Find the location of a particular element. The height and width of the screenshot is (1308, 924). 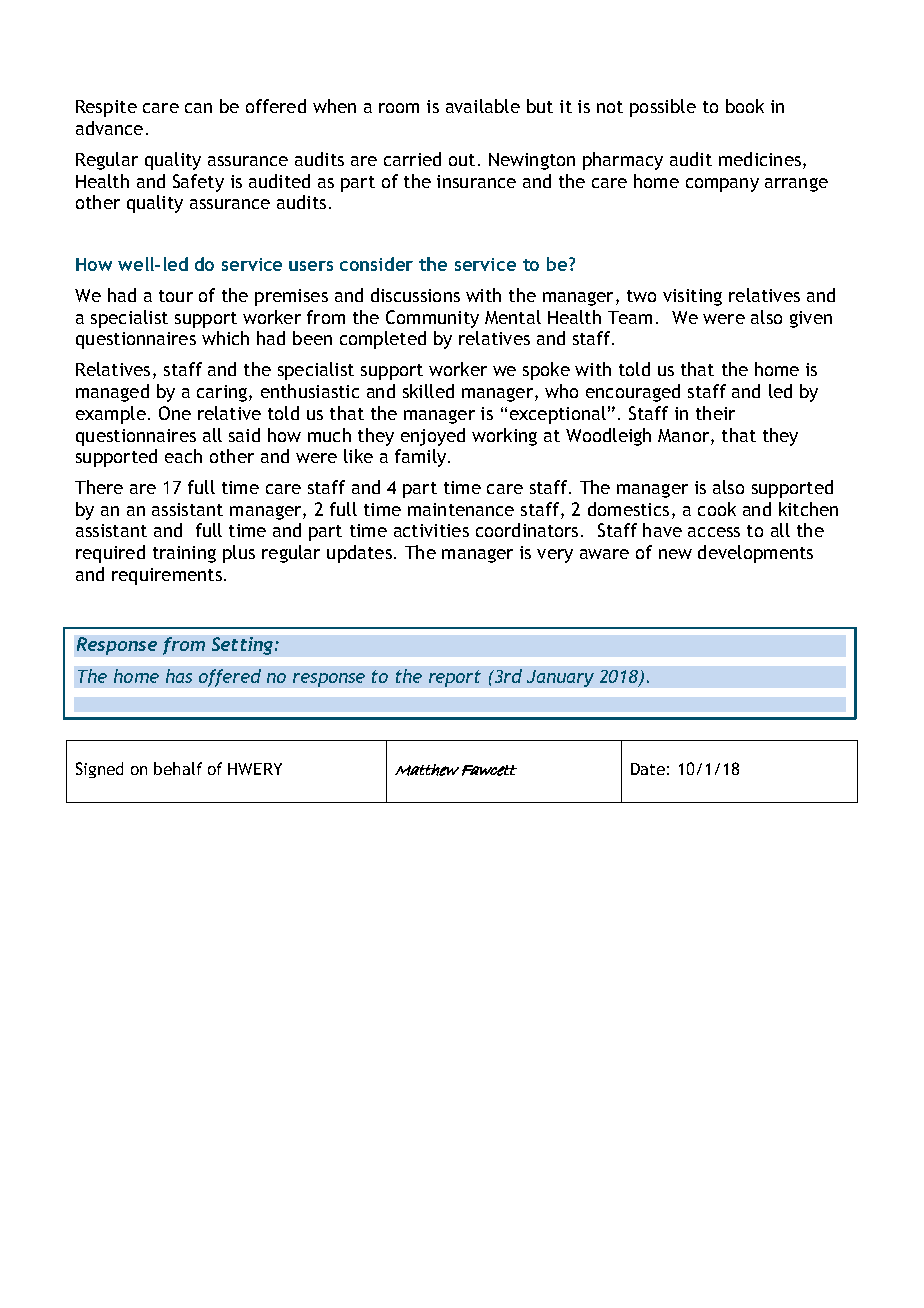

report is located at coordinates (455, 678).
